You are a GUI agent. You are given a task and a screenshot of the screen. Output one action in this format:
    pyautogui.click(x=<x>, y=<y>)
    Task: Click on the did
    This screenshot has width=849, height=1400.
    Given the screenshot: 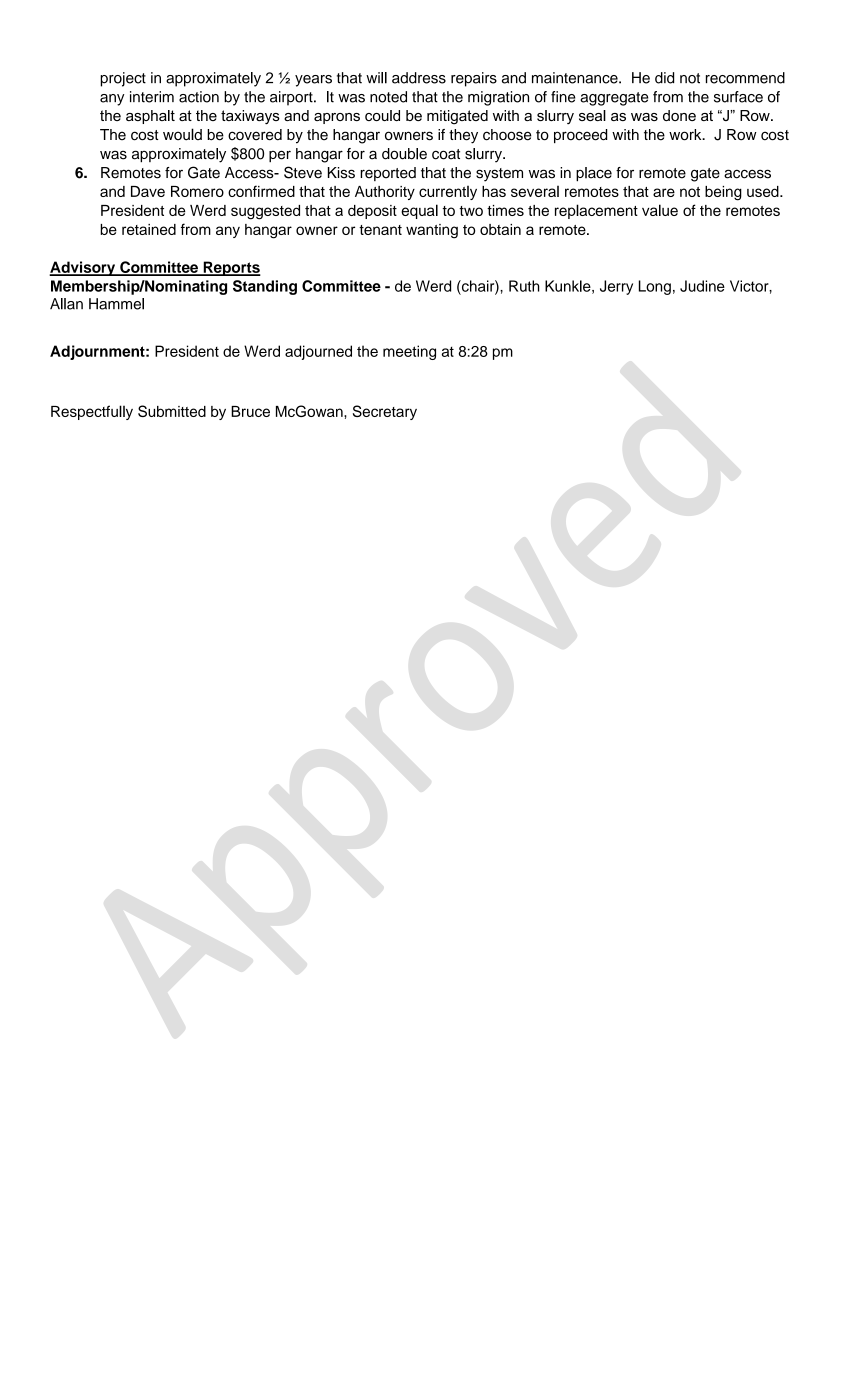 What is the action you would take?
    pyautogui.click(x=664, y=78)
